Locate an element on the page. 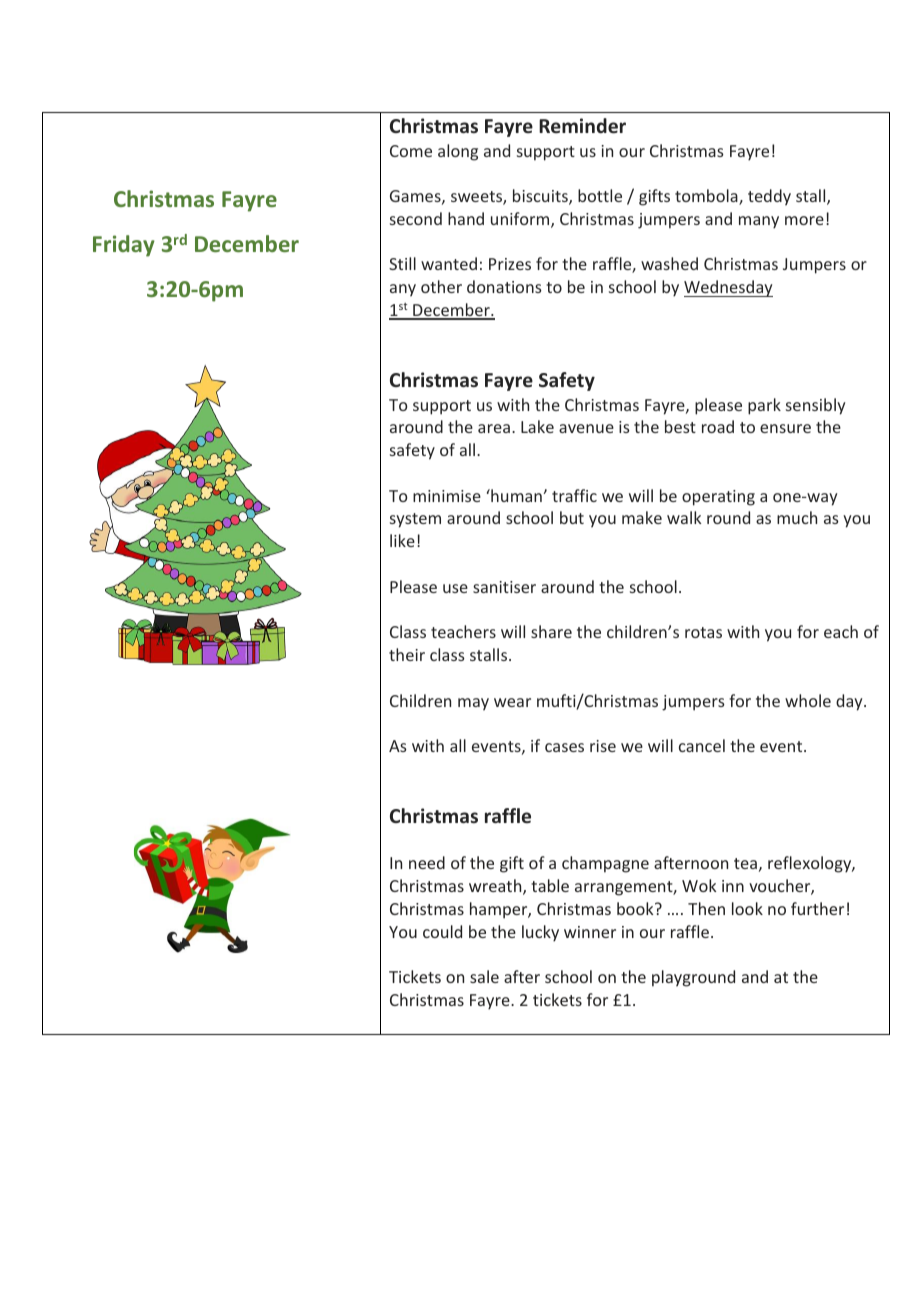 The width and height of the image is (924, 1308). park is located at coordinates (764, 406).
